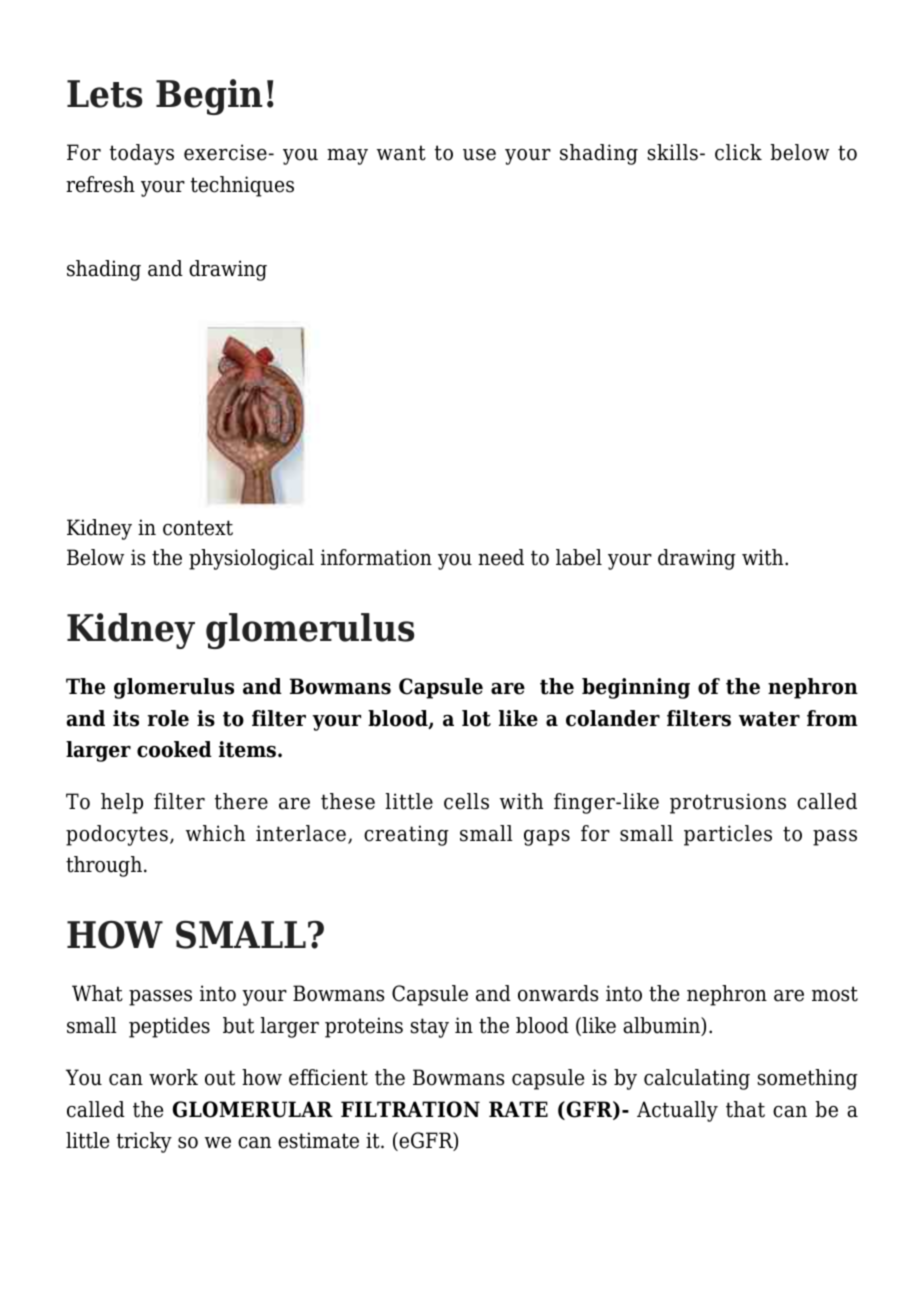 This screenshot has width=924, height=1308. Describe the element at coordinates (174, 749) in the screenshot. I see `cooked` at that location.
